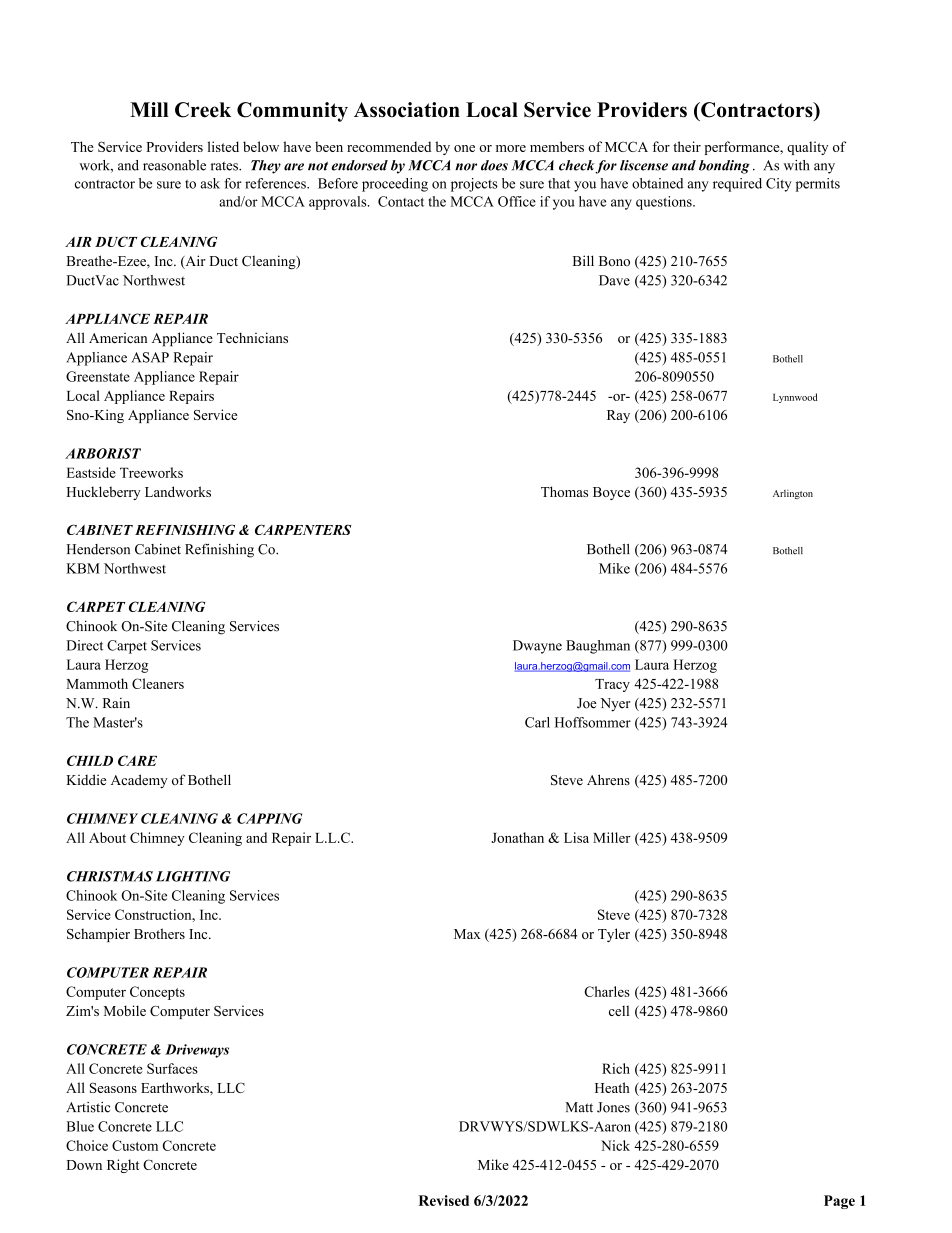 The width and height of the screenshot is (952, 1233). I want to click on does, so click(494, 165).
